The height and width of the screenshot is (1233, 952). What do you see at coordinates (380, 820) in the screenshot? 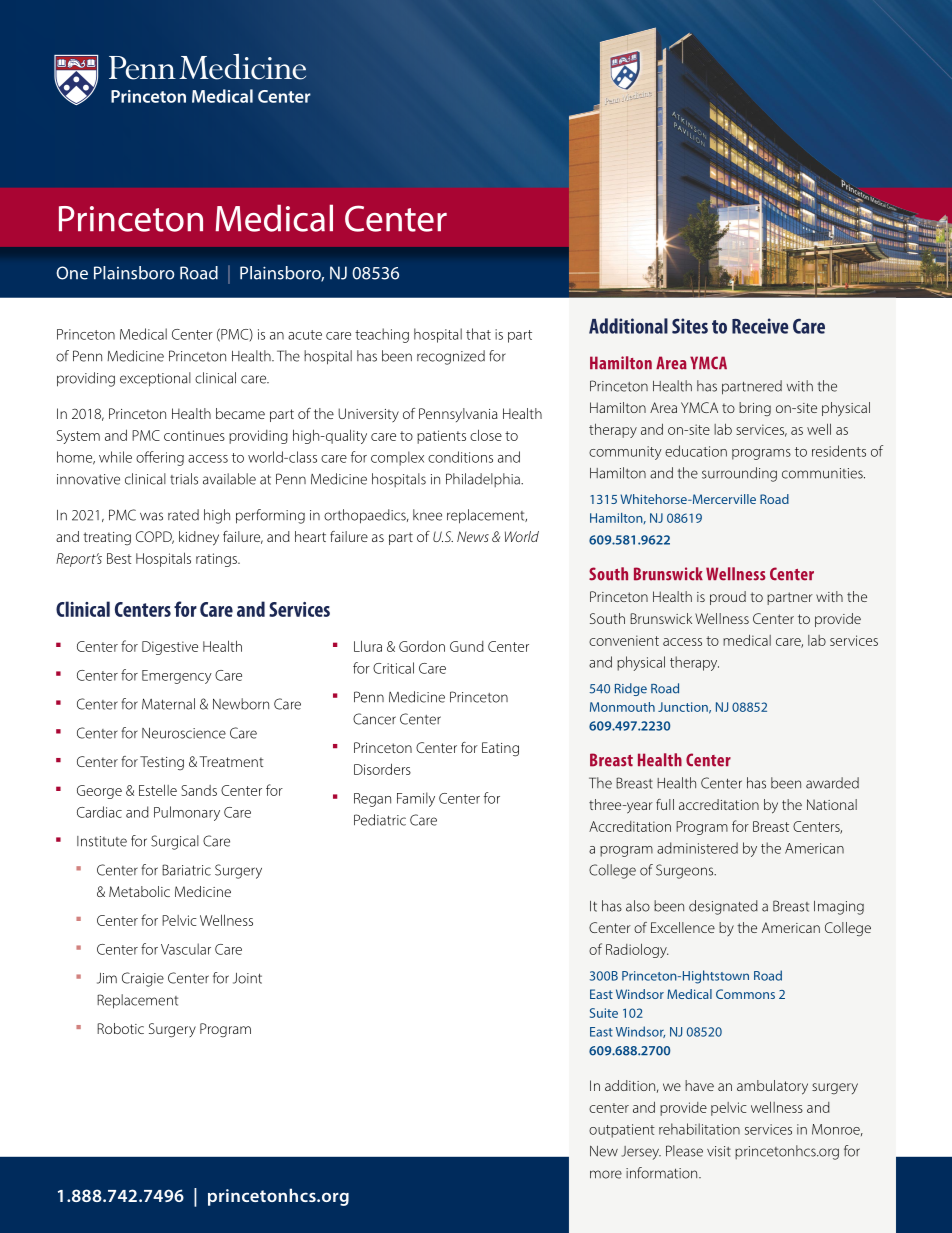
I see `Pediatric` at bounding box center [380, 820].
